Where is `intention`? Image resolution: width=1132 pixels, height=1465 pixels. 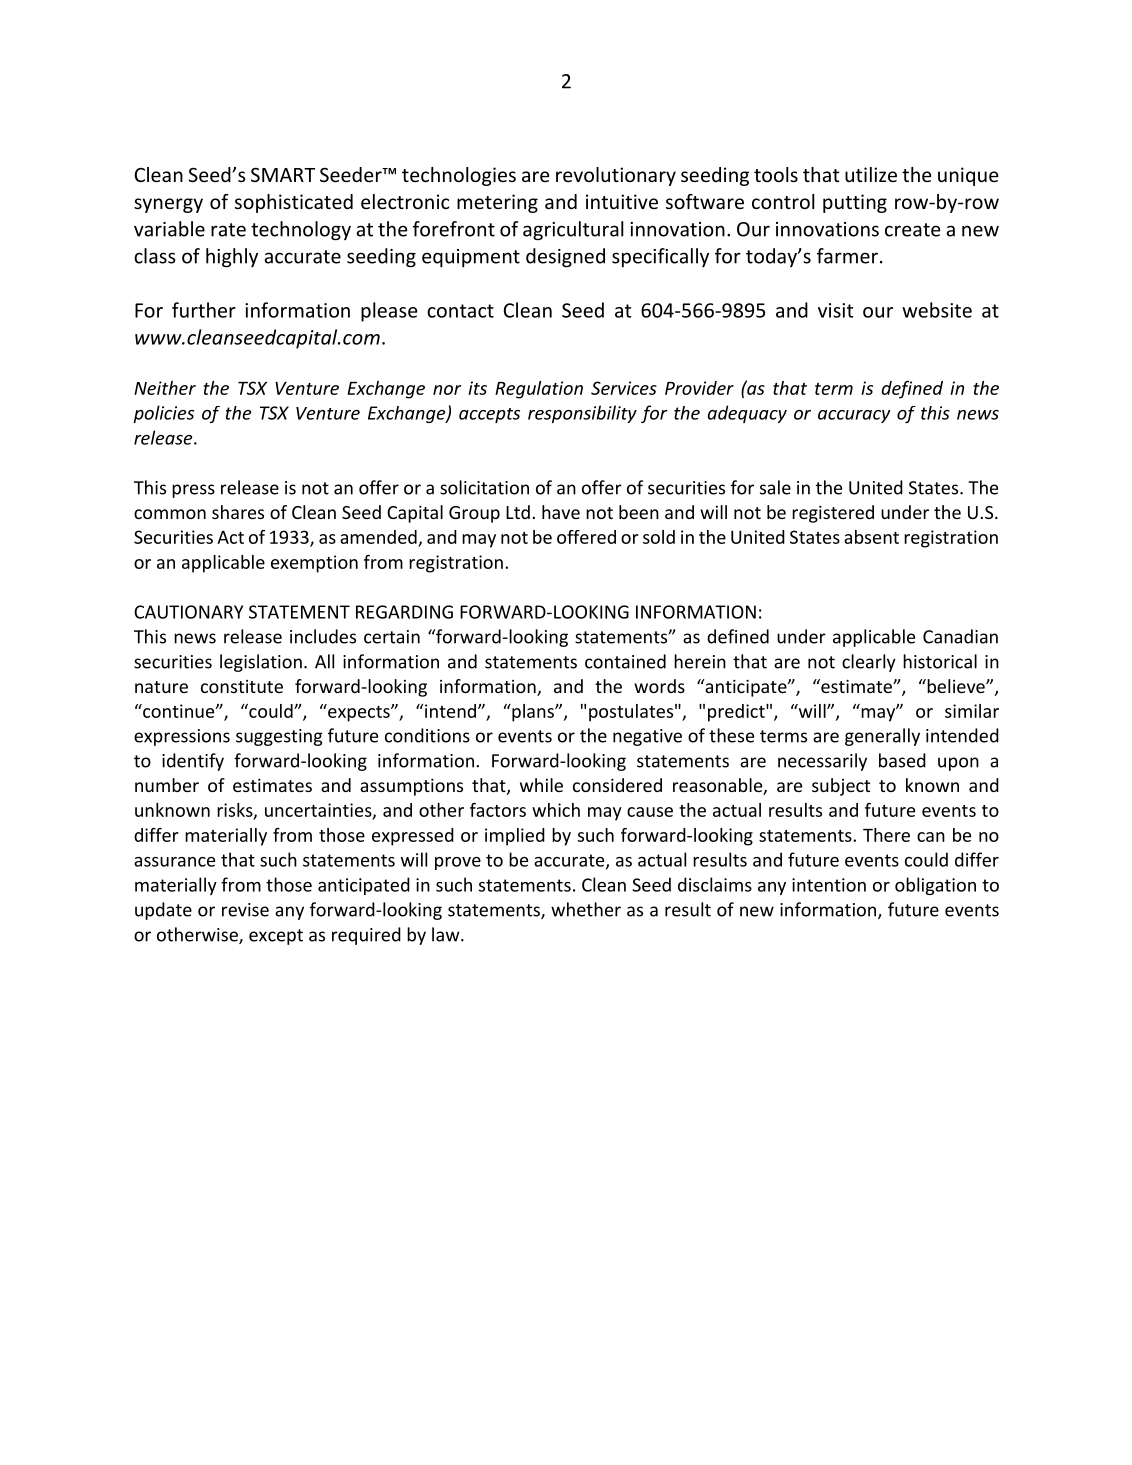
intention is located at coordinates (829, 885).
